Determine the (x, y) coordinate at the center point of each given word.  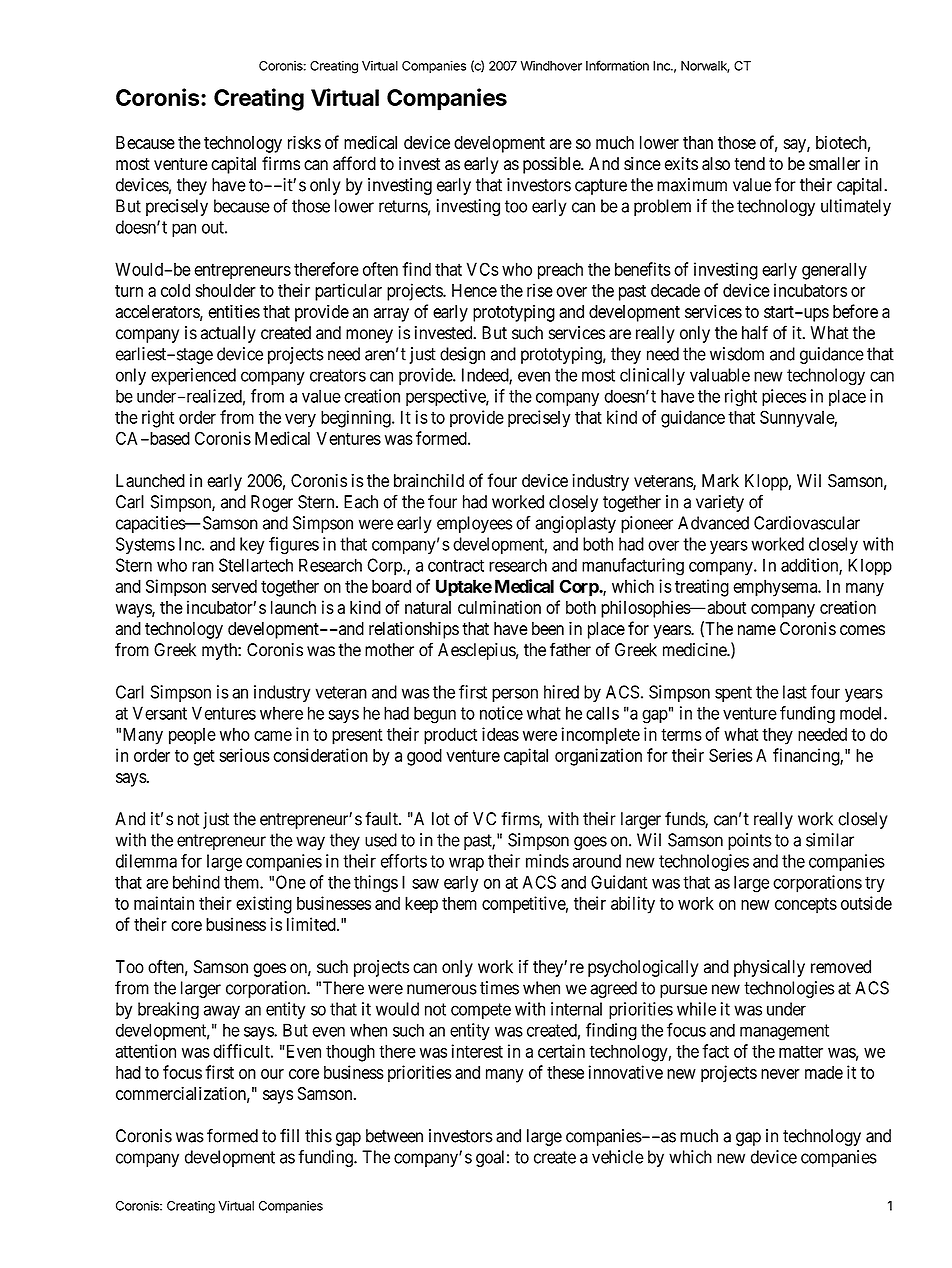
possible (552, 165)
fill (289, 1135)
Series (731, 755)
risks (304, 142)
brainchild (429, 480)
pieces (784, 397)
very (300, 421)
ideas (500, 734)
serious (244, 755)
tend (749, 164)
